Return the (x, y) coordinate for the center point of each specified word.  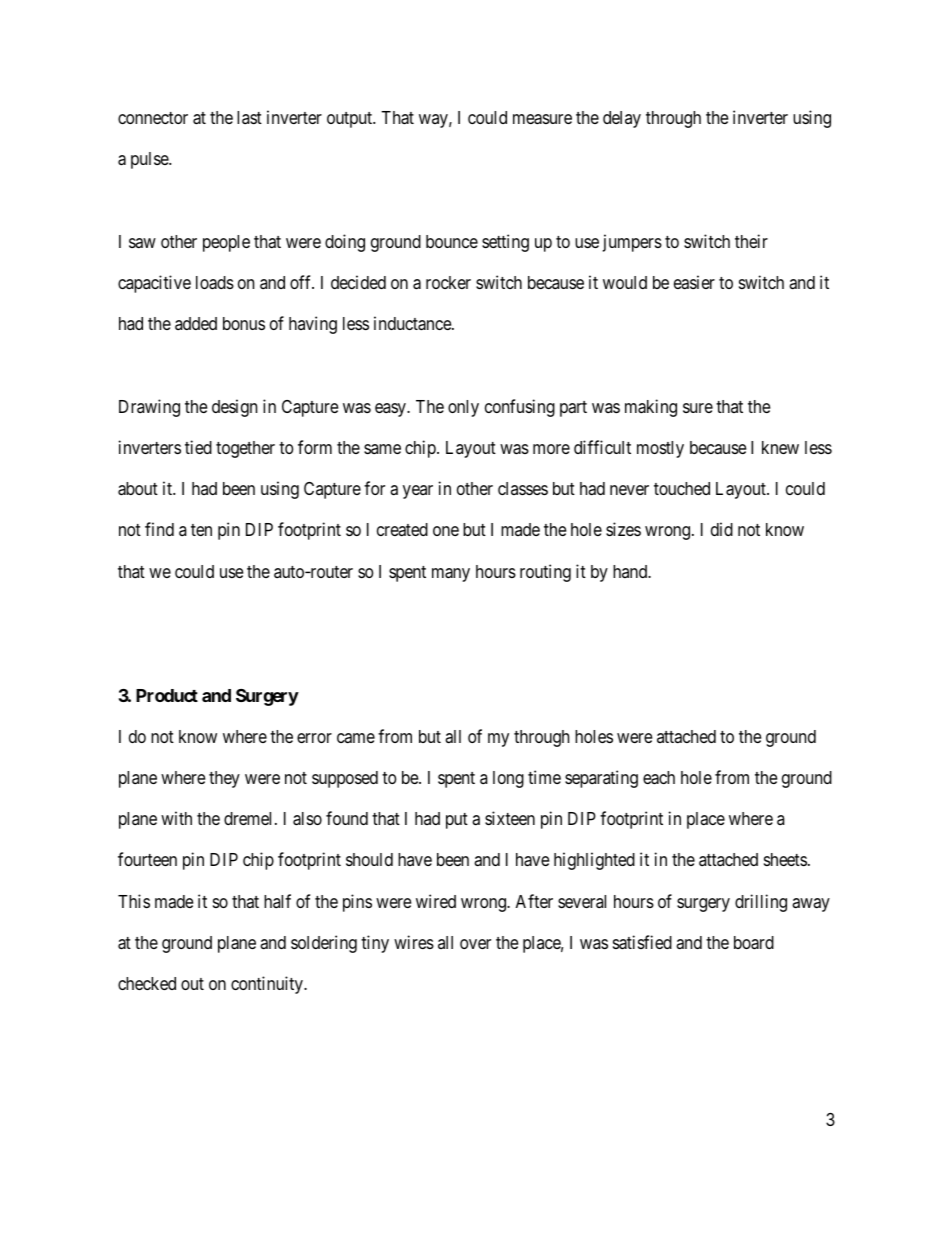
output (351, 120)
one (446, 531)
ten (201, 530)
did (722, 529)
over (475, 944)
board (754, 943)
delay (622, 119)
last (249, 117)
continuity (268, 985)
